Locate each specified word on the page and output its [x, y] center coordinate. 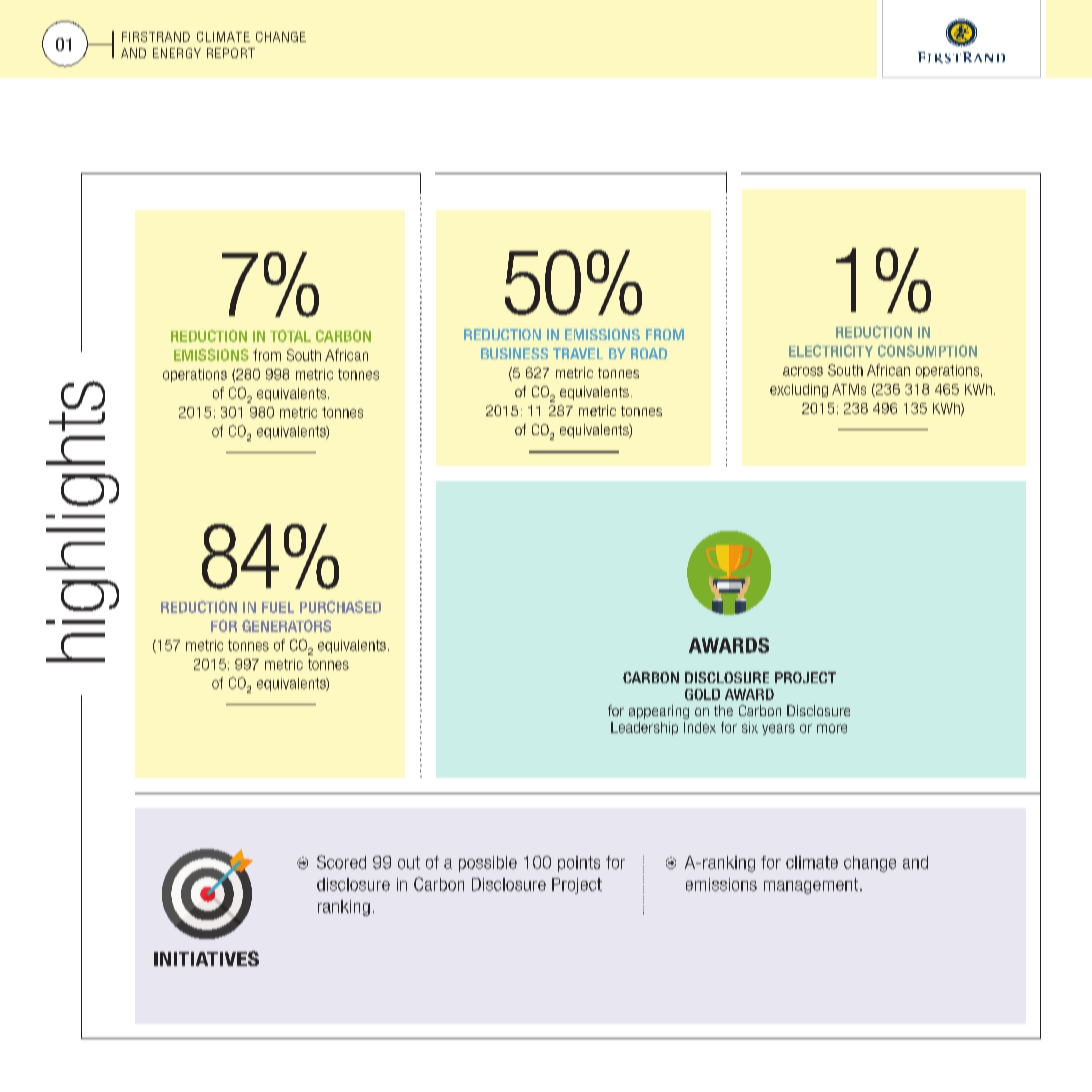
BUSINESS [514, 353]
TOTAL [290, 336]
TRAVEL [578, 353]
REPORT [231, 53]
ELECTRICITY [831, 351]
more [832, 728]
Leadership [644, 728]
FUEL [278, 607]
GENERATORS [286, 626]
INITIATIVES [206, 958]
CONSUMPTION [927, 351]
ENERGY [177, 53]
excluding [799, 390]
